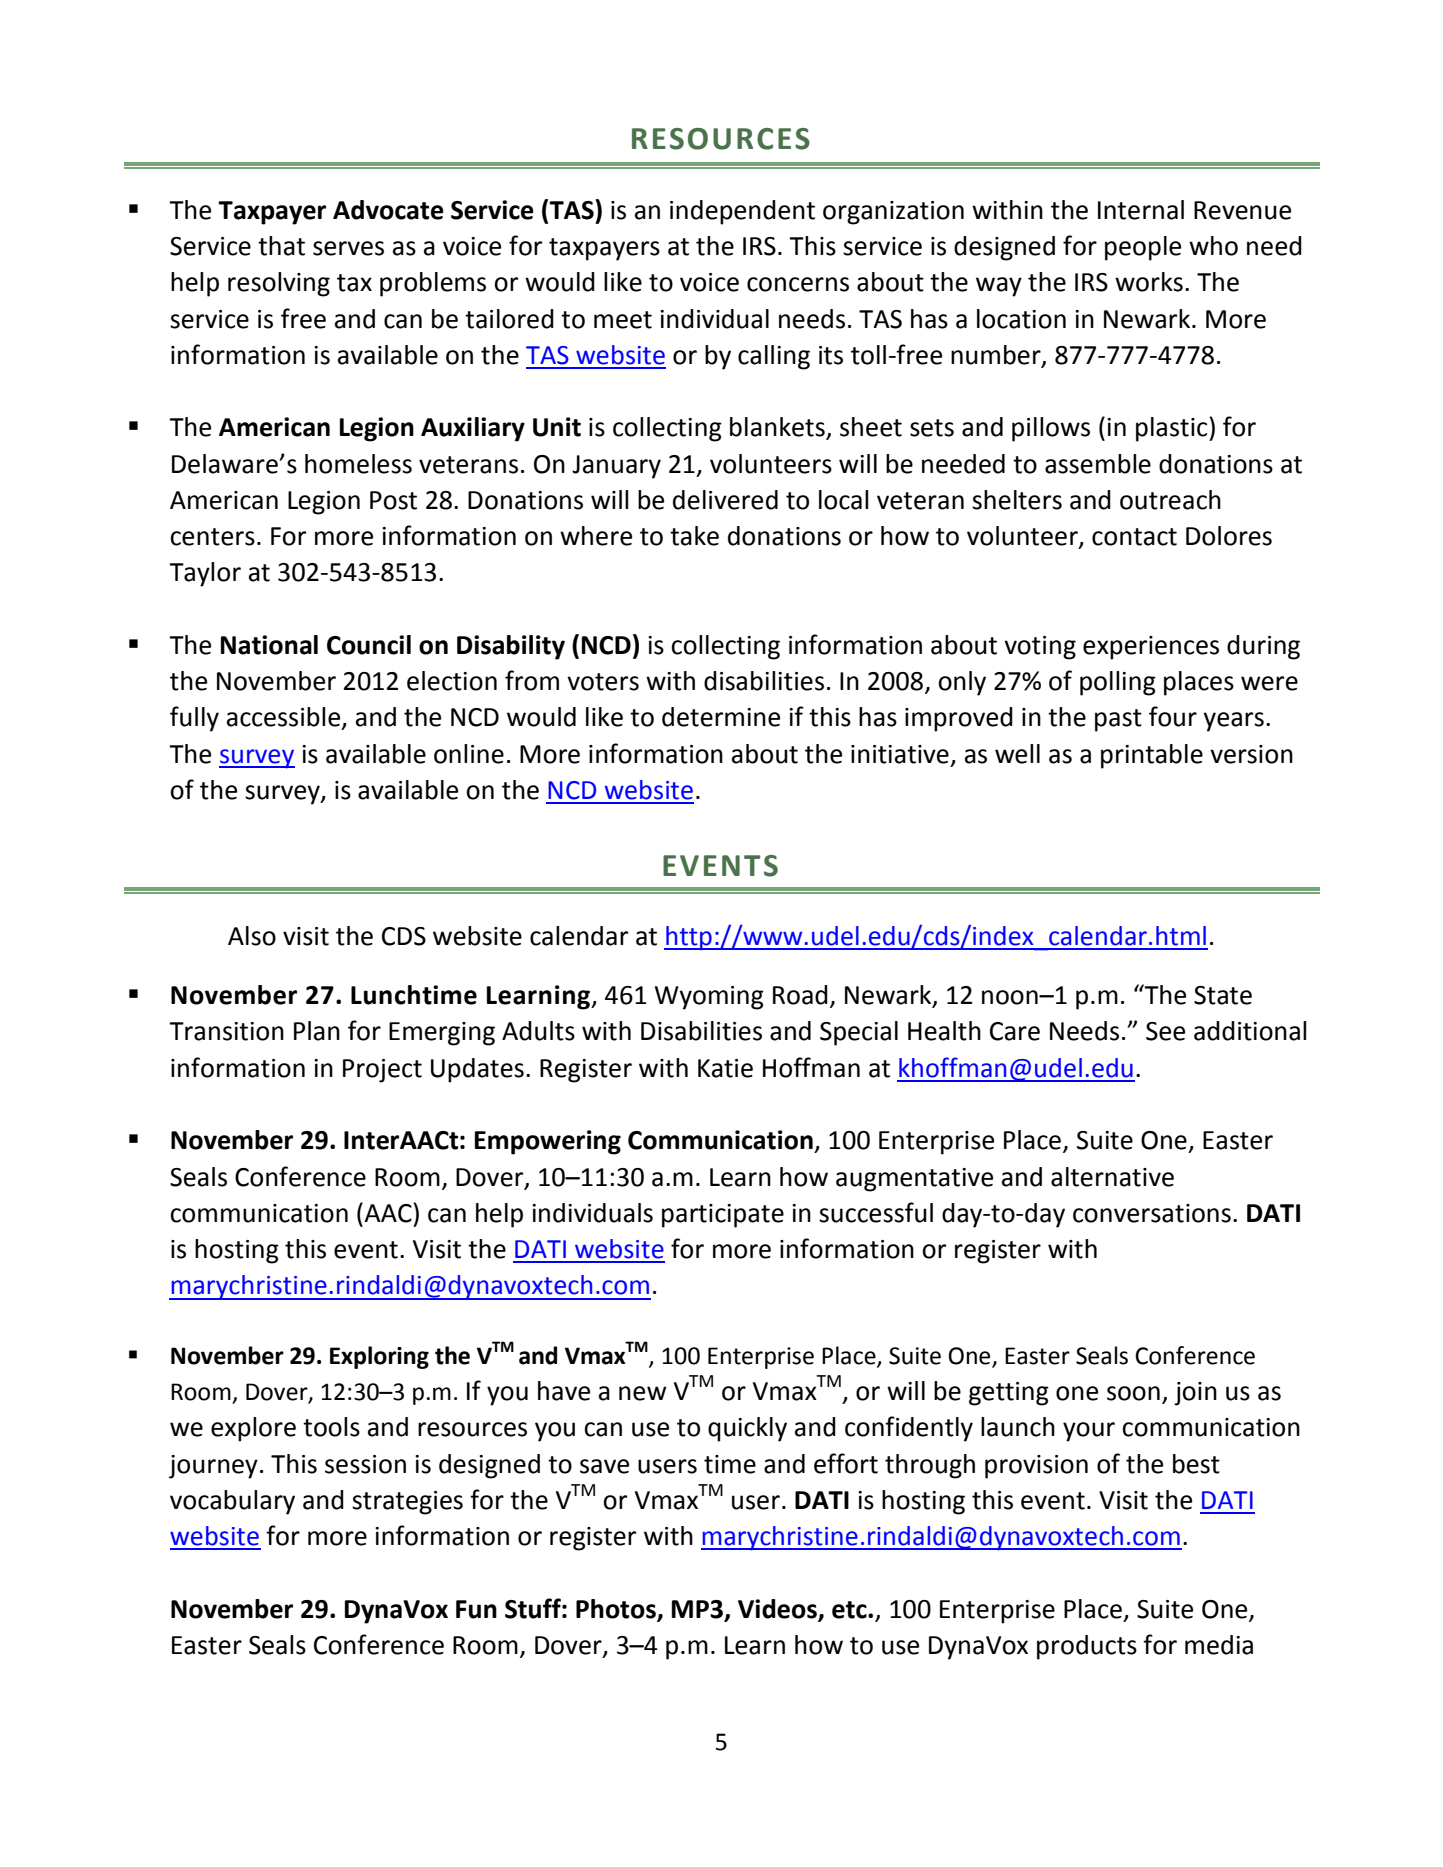  Describe the element at coordinates (382, 1071) in the document. I see `Project` at that location.
